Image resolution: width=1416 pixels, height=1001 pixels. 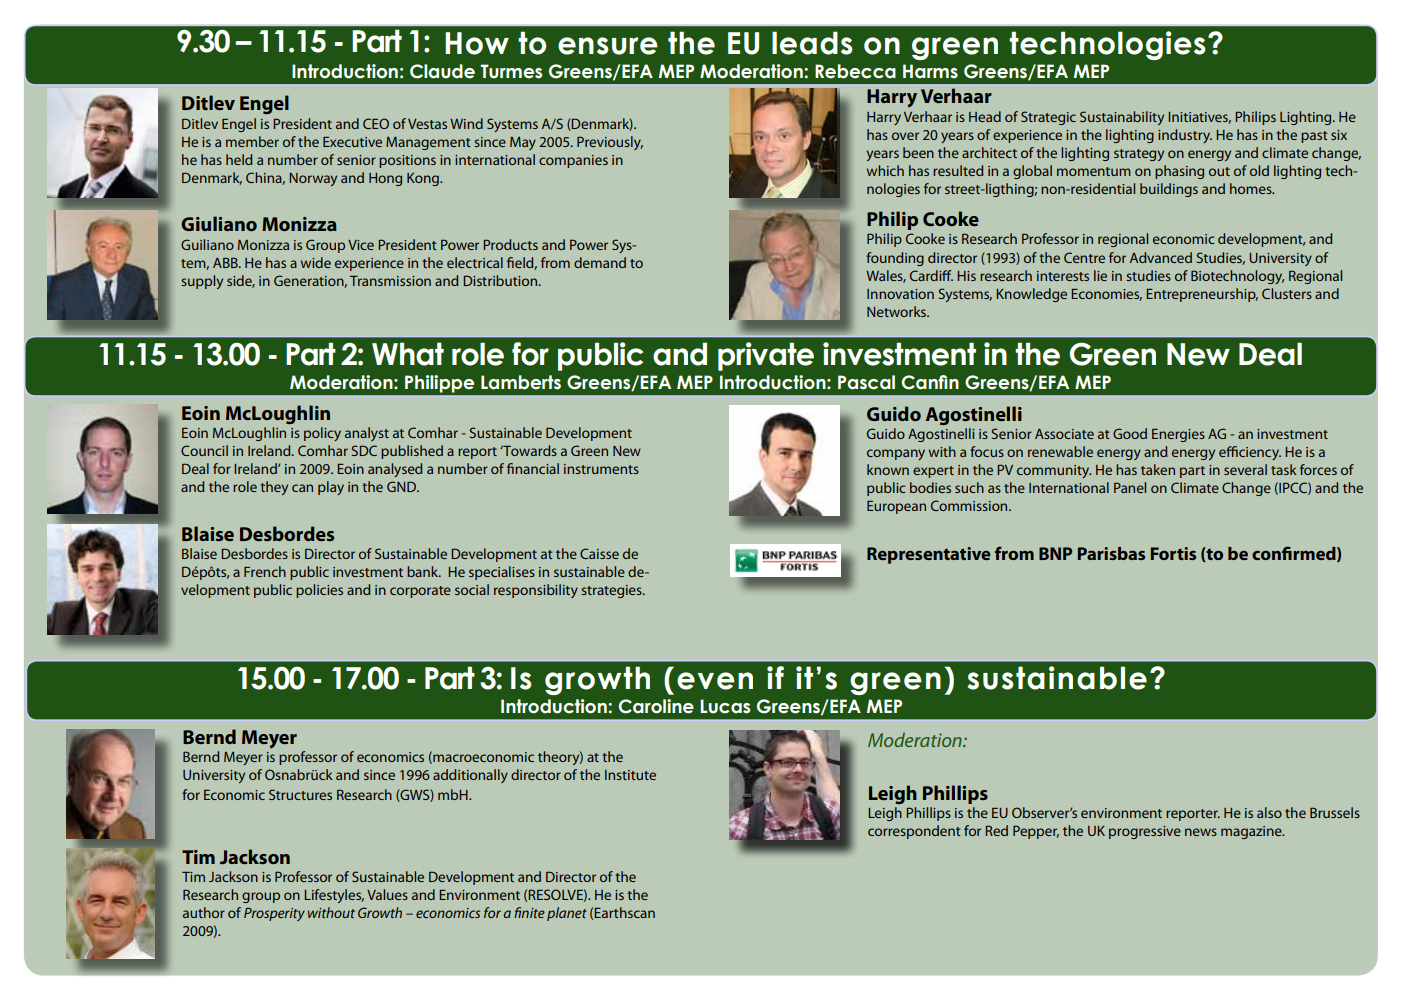 I want to click on known, so click(x=888, y=469).
